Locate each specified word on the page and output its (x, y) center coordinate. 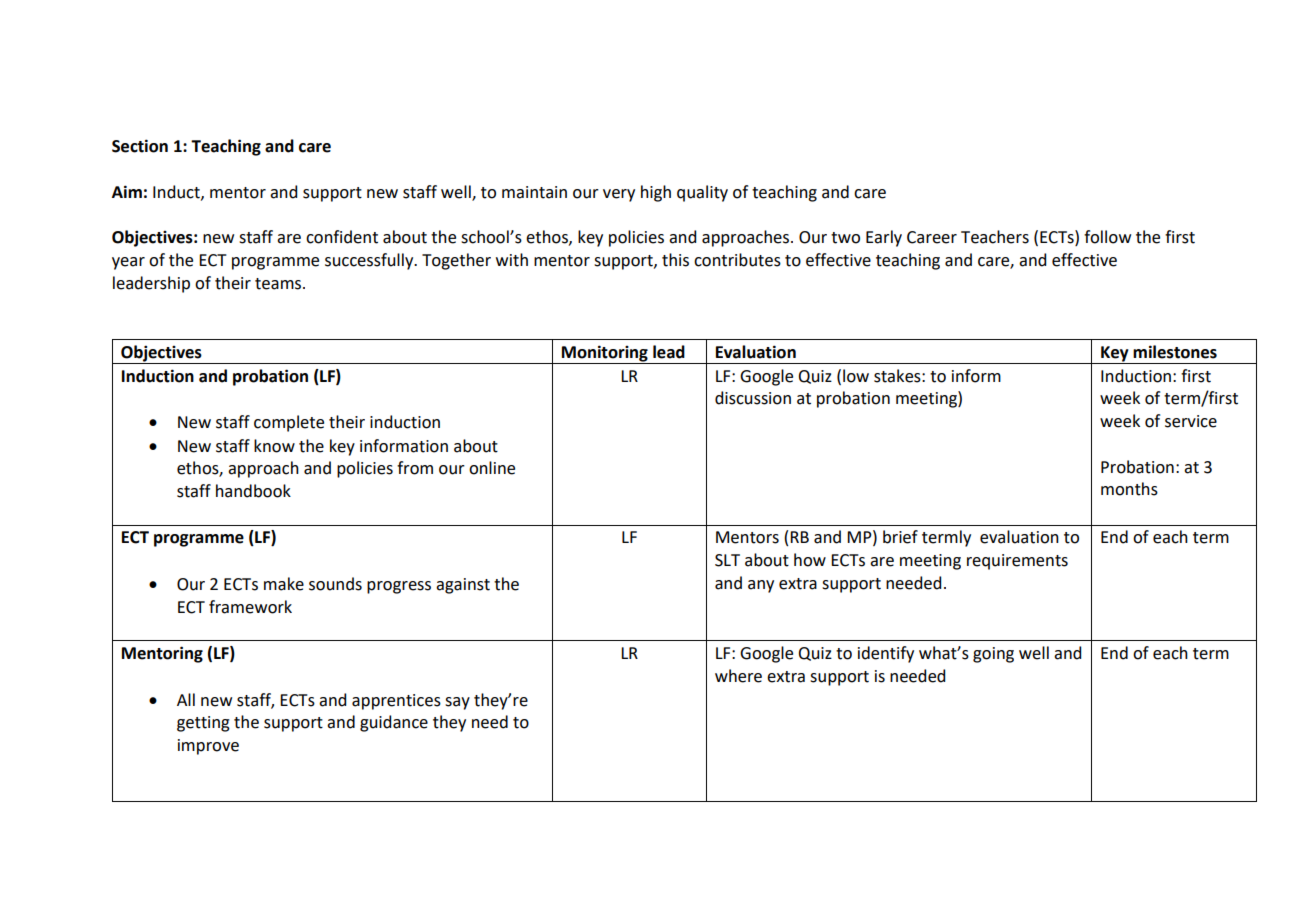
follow (1107, 237)
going (993, 655)
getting (203, 724)
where (738, 676)
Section (140, 146)
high (656, 193)
